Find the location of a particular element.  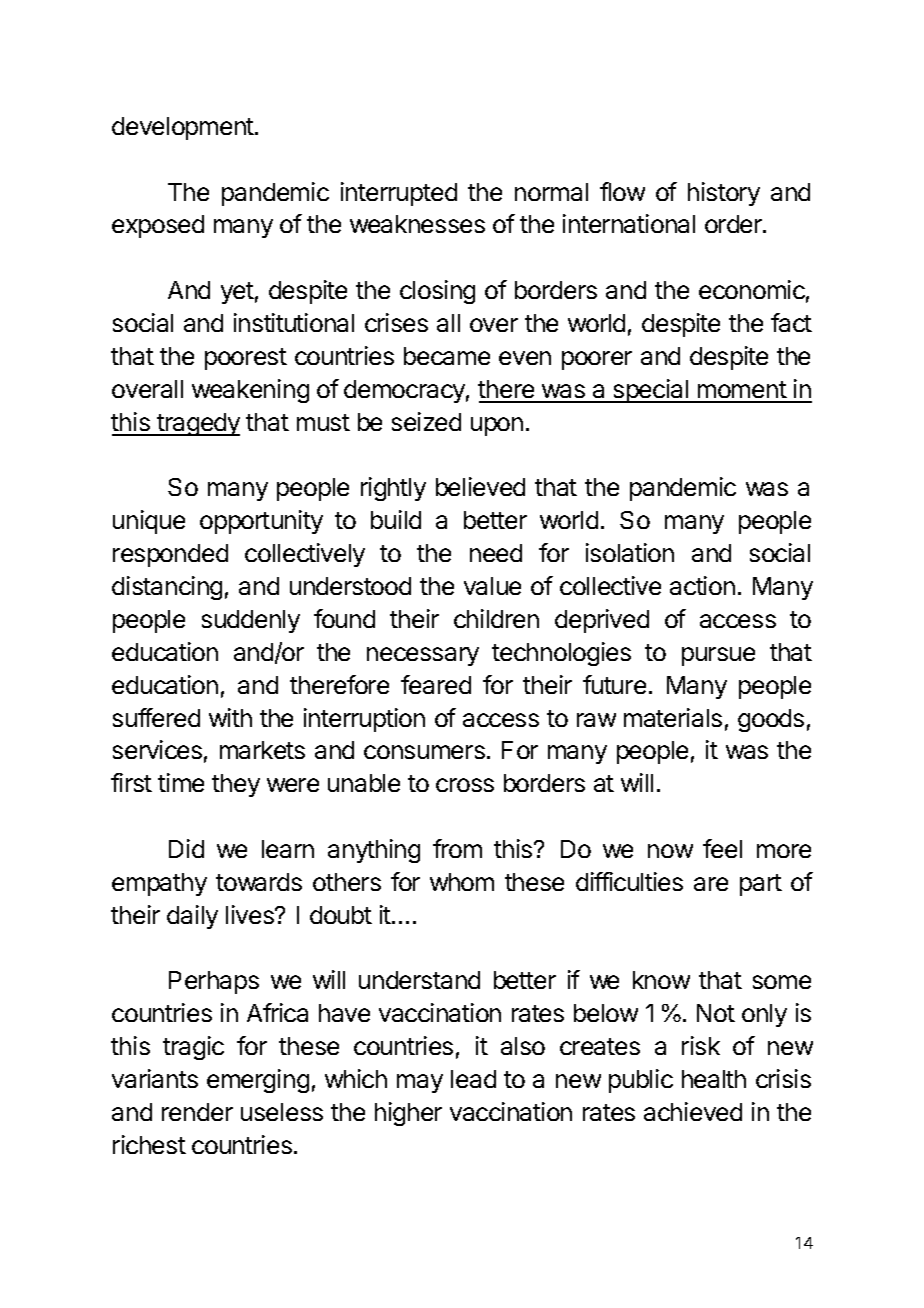

children is located at coordinates (496, 618).
